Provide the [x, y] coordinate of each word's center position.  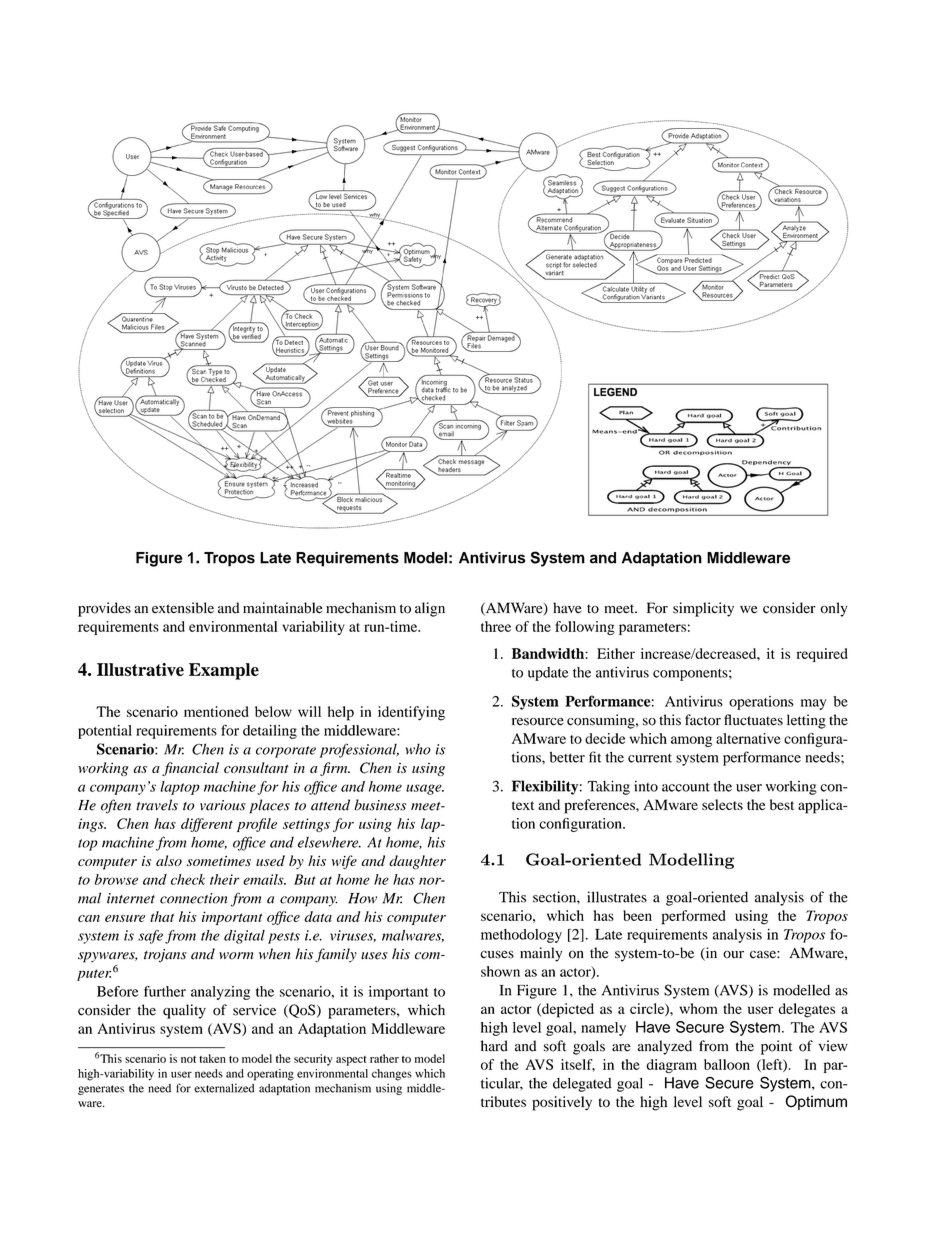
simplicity [703, 609]
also [169, 860]
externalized [224, 1088]
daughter [417, 862]
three [496, 626]
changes [392, 1075]
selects [722, 804]
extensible [183, 608]
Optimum [816, 1102]
